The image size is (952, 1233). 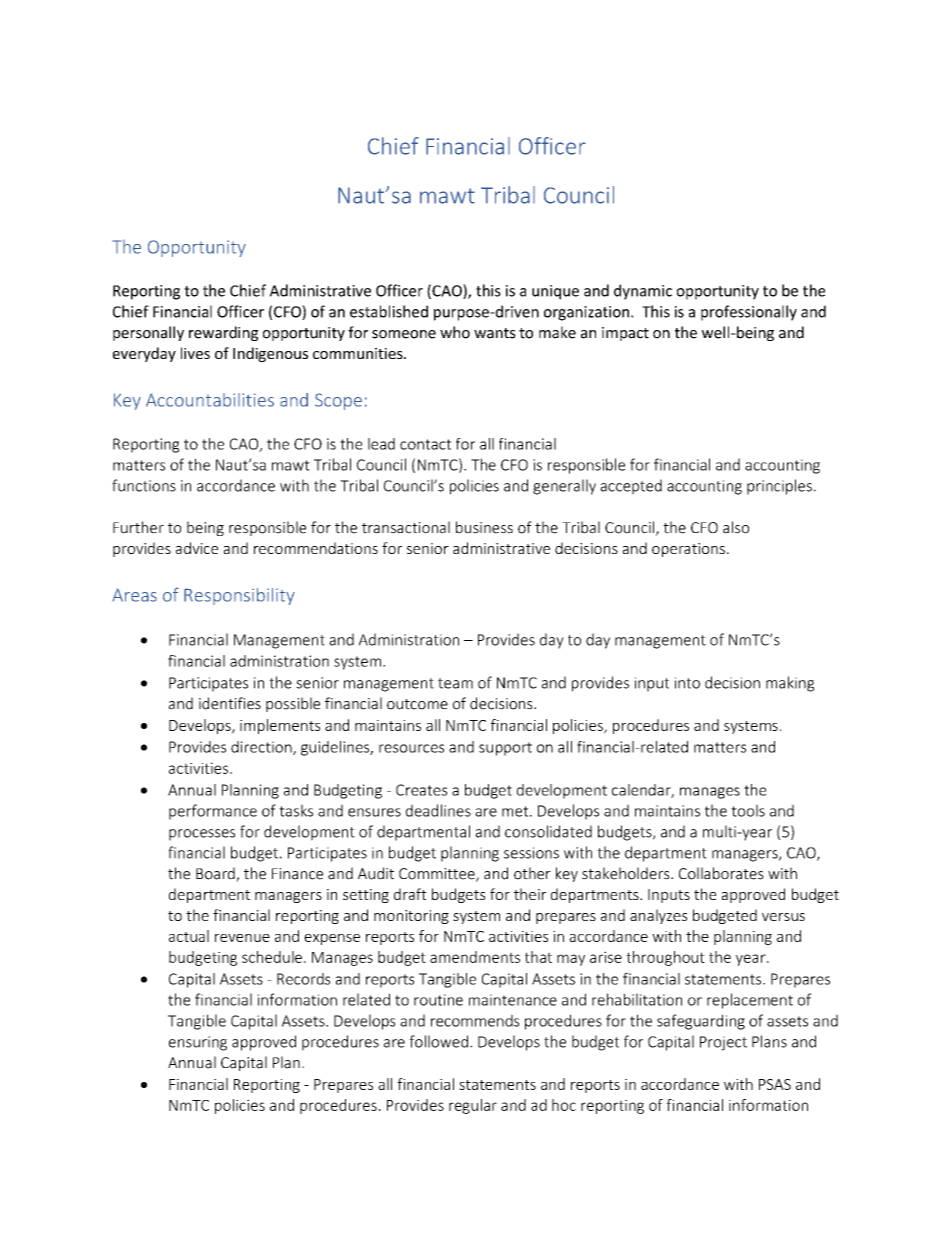 What do you see at coordinates (723, 1043) in the screenshot?
I see `Project` at bounding box center [723, 1043].
